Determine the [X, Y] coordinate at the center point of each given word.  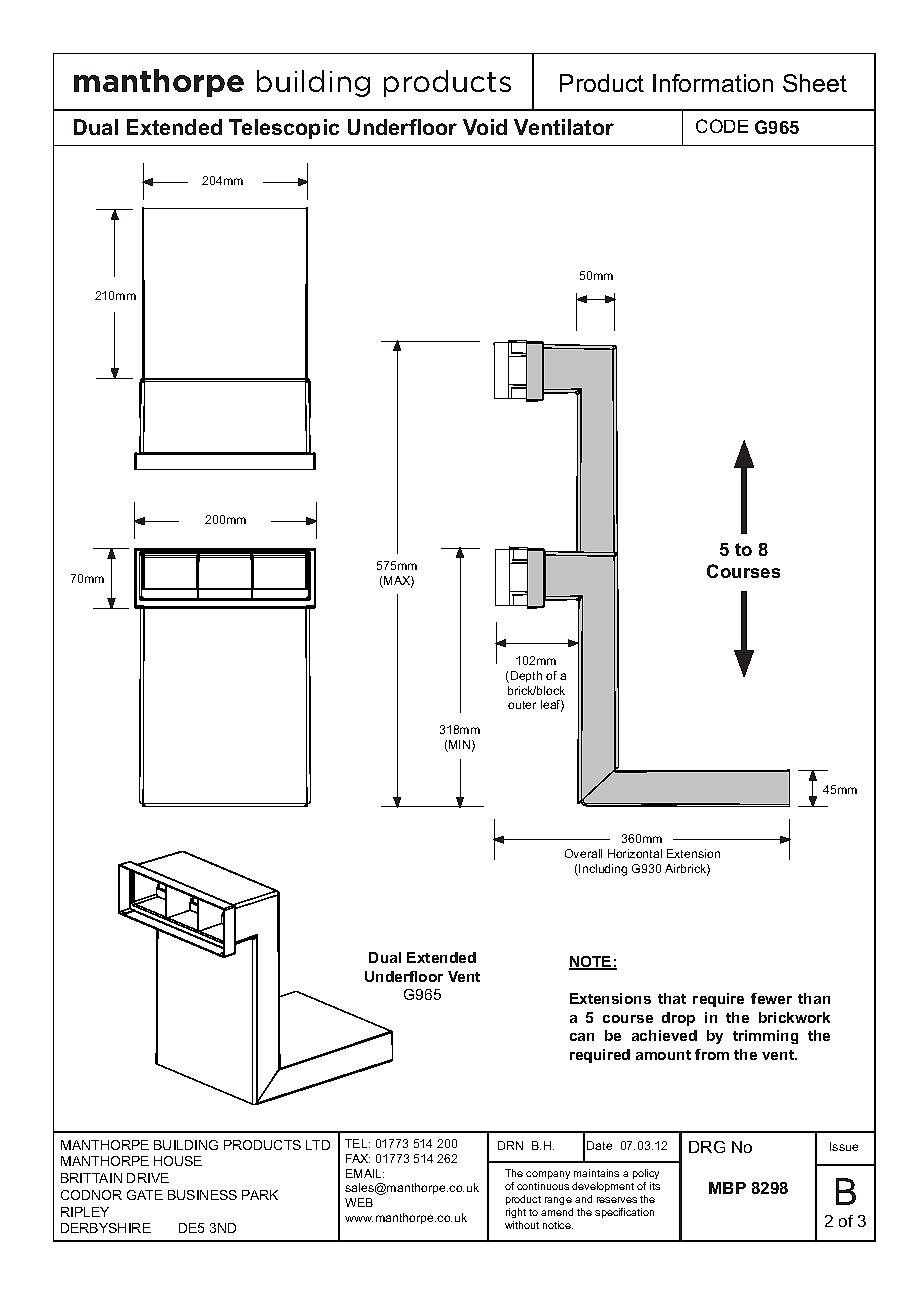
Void [485, 127]
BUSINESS [202, 1195]
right [516, 1213]
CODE [722, 126]
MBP [727, 1188]
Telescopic [284, 129]
